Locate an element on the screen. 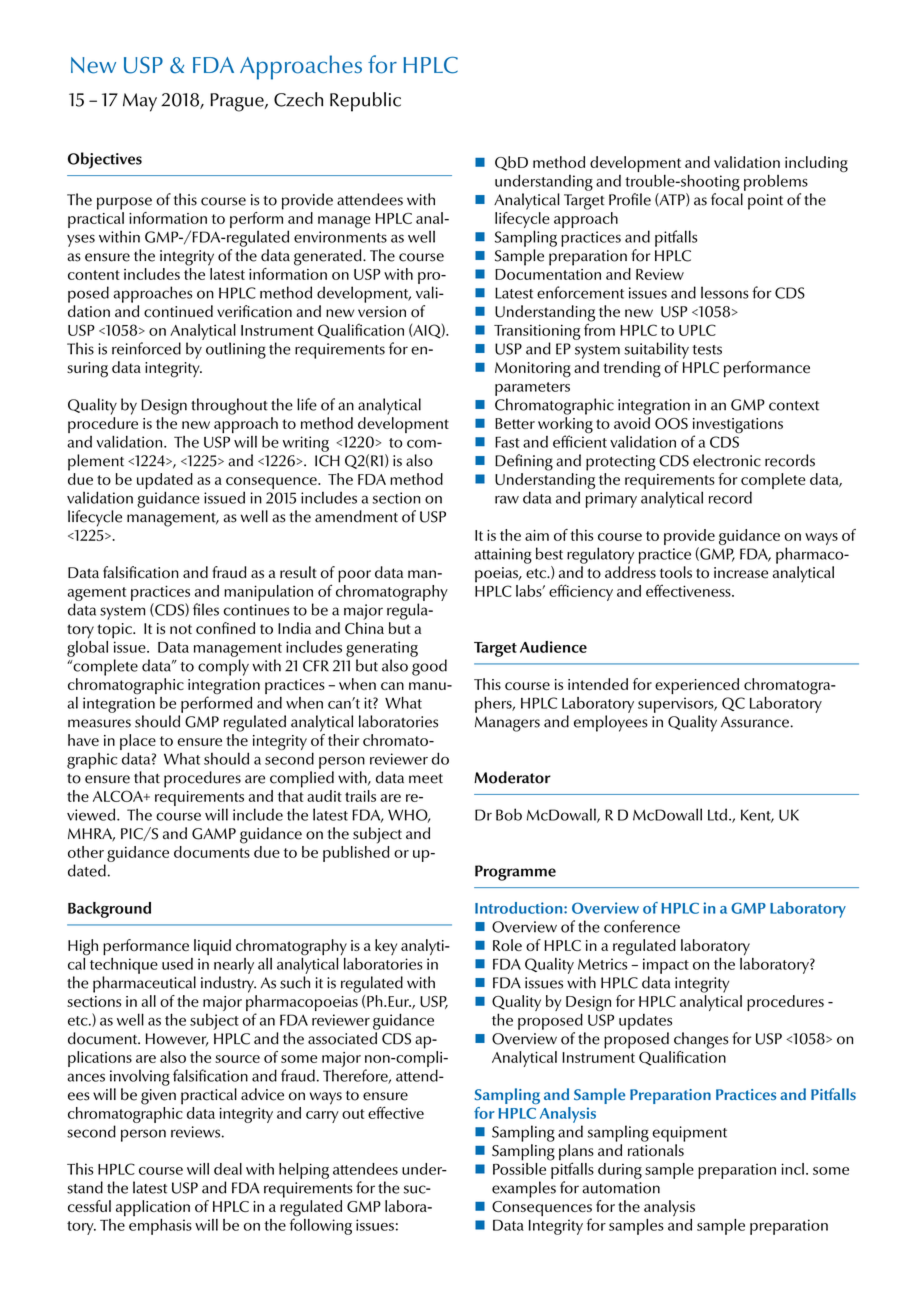 Image resolution: width=924 pixels, height=1308 pixels. meet is located at coordinates (426, 779).
